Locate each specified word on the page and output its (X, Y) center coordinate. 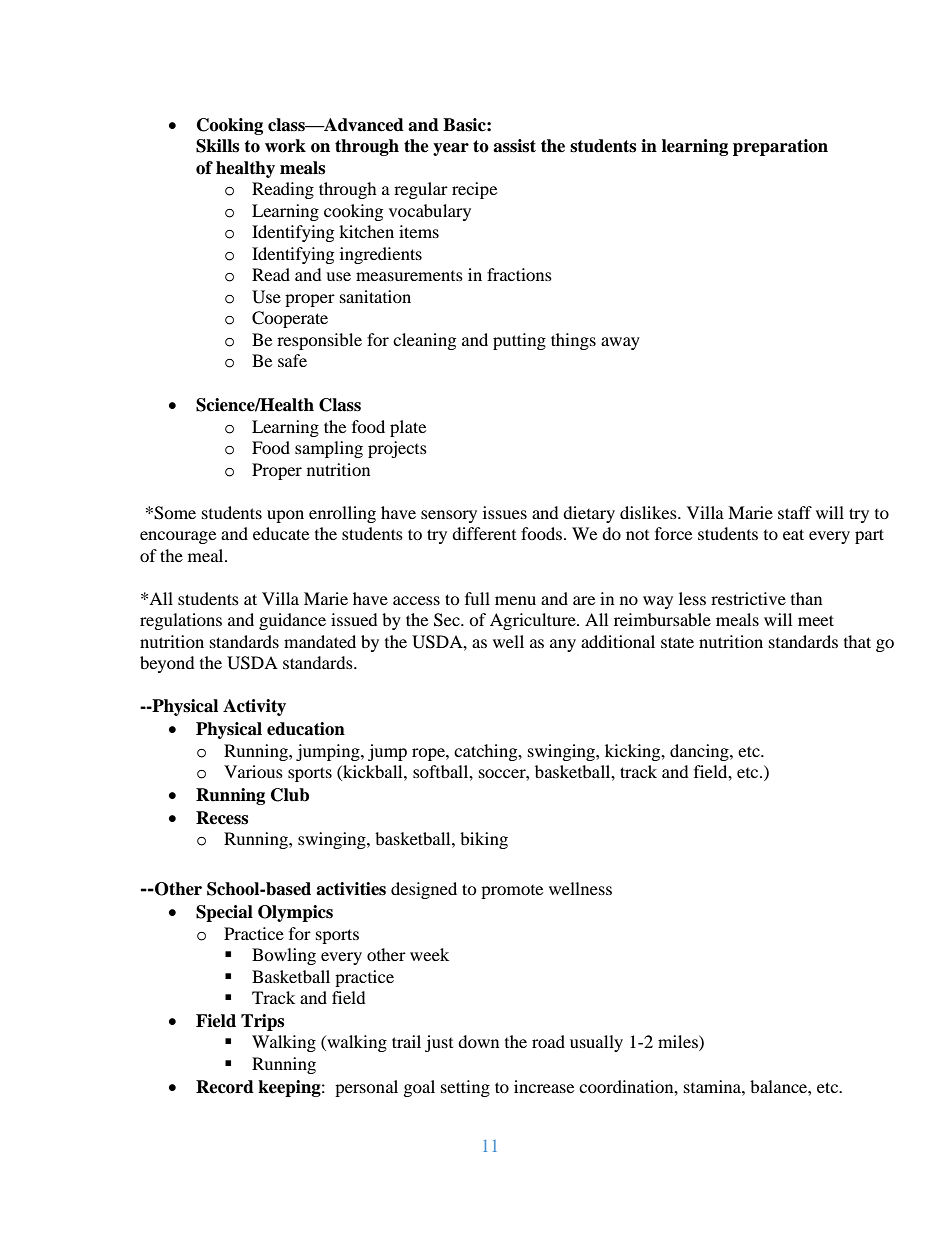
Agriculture (534, 621)
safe (292, 360)
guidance (292, 621)
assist (514, 146)
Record (225, 1087)
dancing (700, 752)
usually (596, 1043)
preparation (780, 147)
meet (816, 620)
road (548, 1041)
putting (519, 341)
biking (484, 840)
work (285, 146)
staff (795, 512)
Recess (222, 818)
